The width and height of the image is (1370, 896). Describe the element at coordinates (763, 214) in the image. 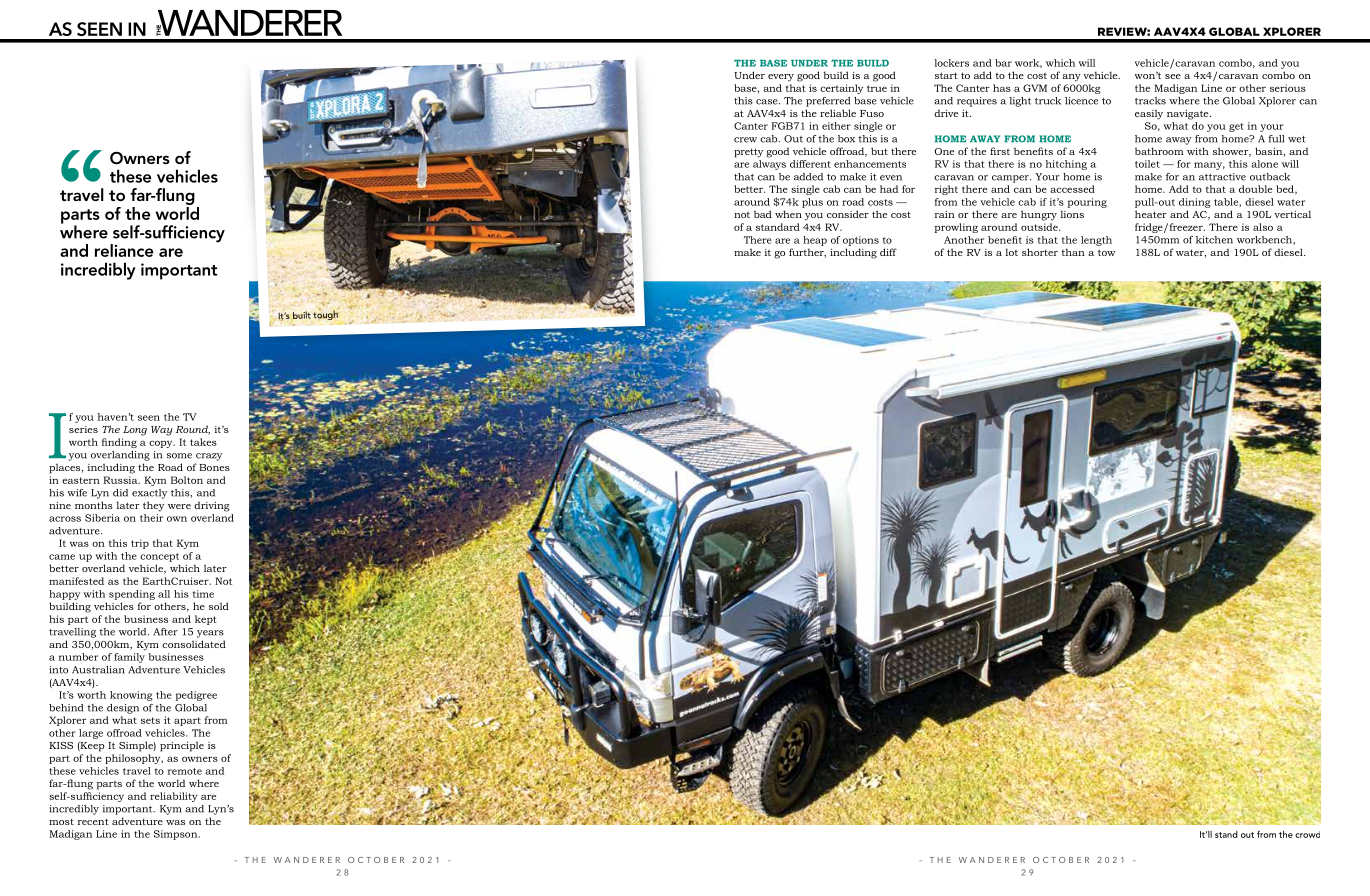

I see `bad` at that location.
